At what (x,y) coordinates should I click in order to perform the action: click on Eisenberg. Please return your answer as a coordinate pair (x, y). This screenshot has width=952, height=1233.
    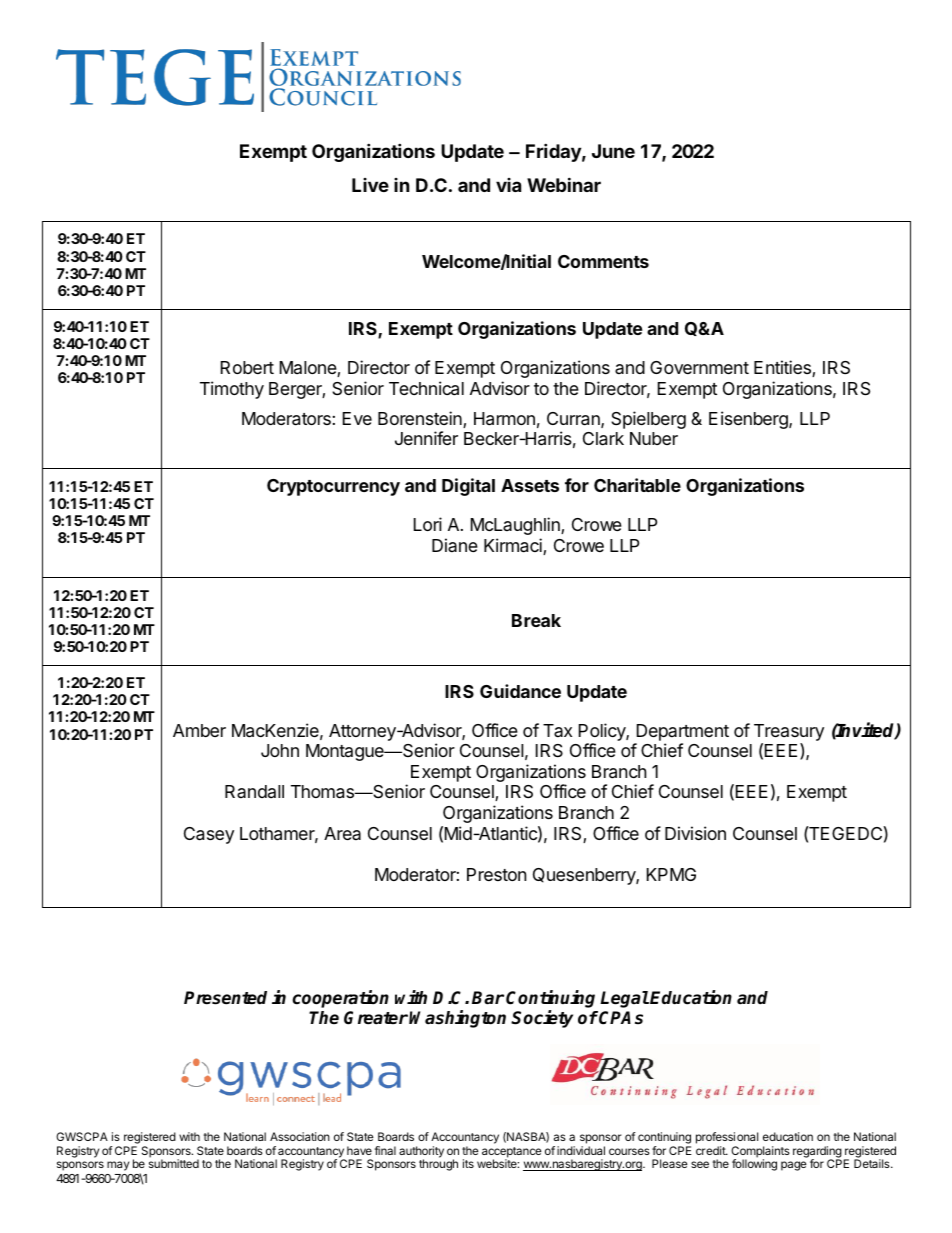
    Looking at the image, I should click on (749, 420).
